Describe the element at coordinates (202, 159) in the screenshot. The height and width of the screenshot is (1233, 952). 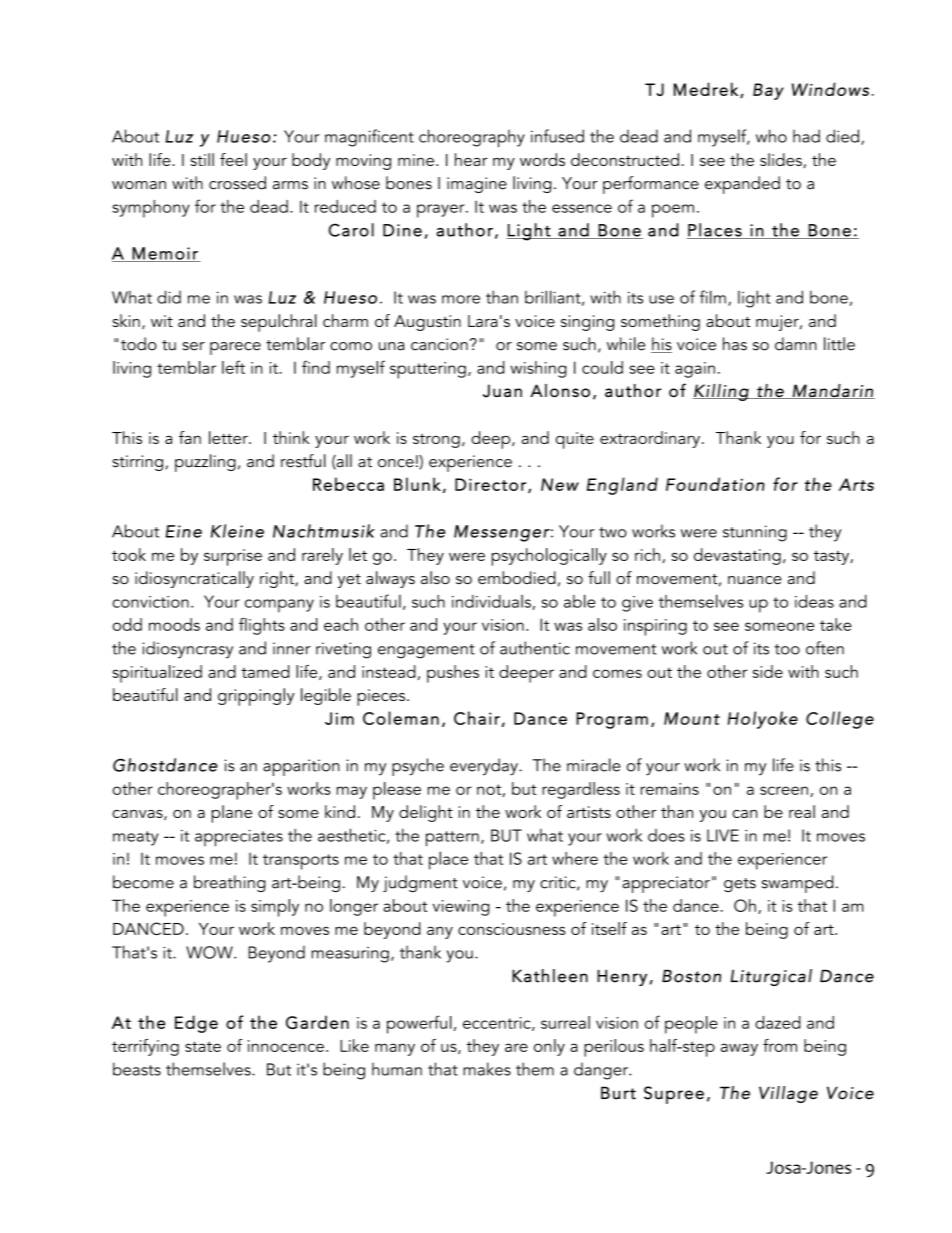
I see `still` at that location.
